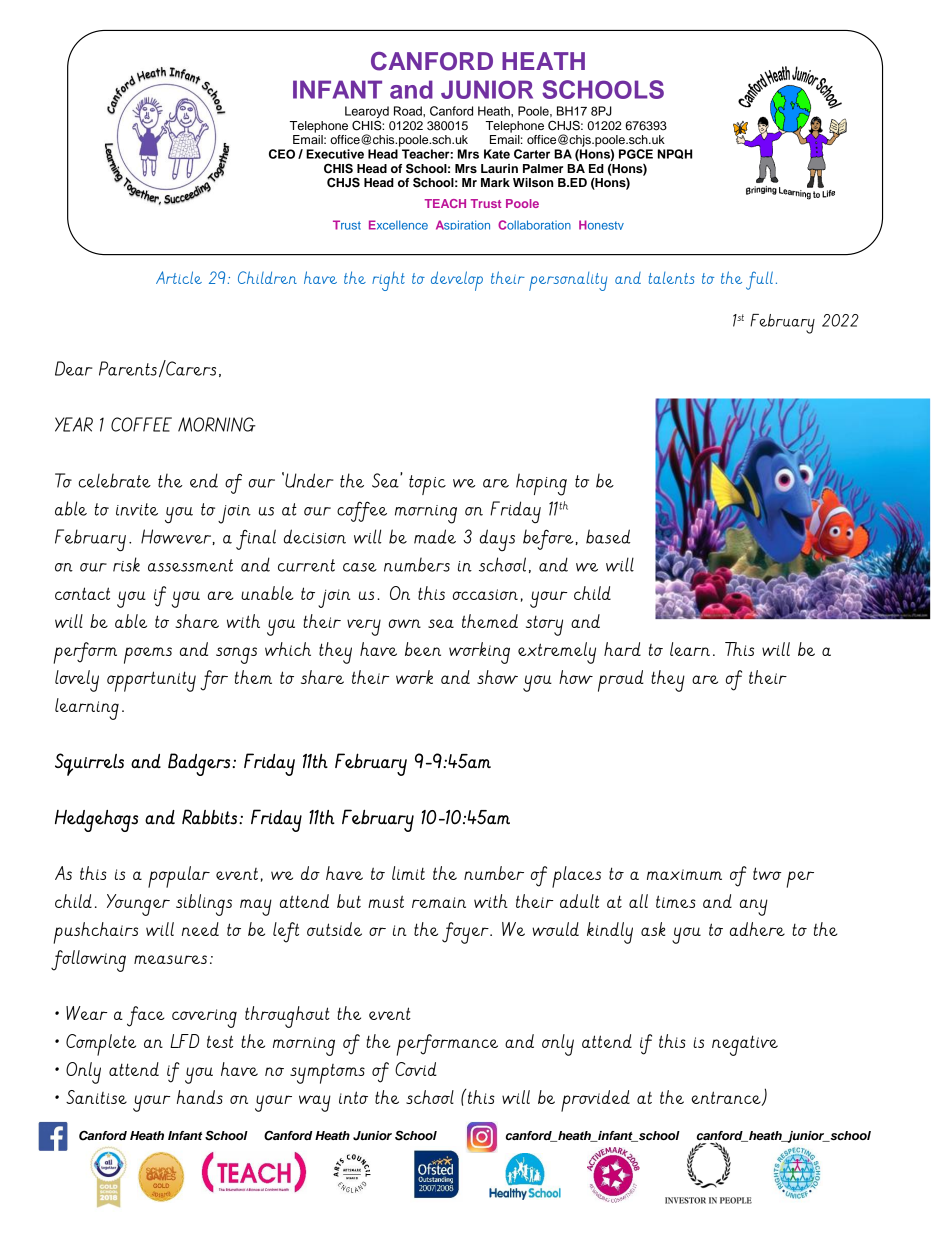 This document has height=1233, width=952. Describe the element at coordinates (601, 225) in the document. I see `Honesty` at that location.
